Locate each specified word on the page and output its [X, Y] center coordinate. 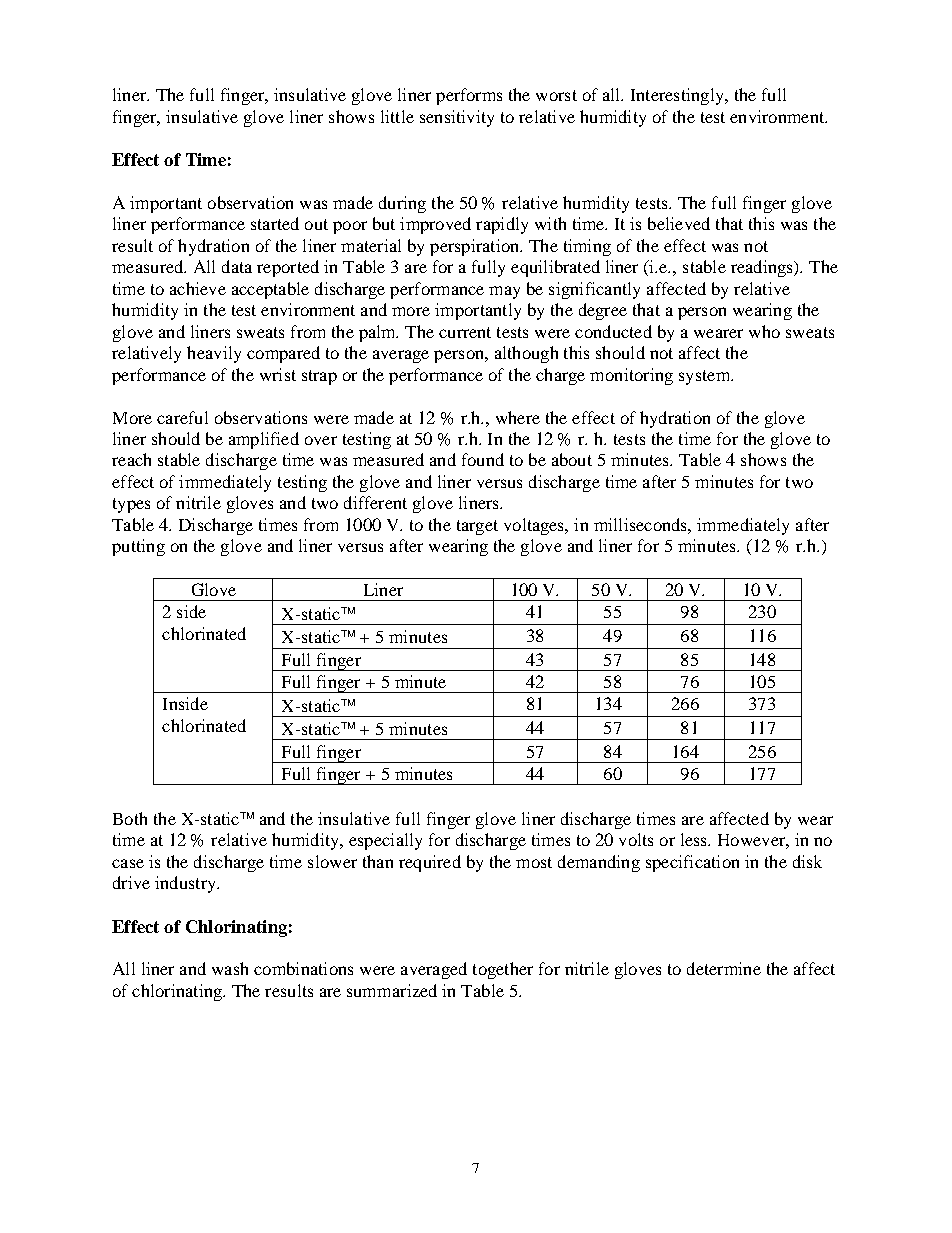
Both [130, 818]
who [764, 331]
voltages [535, 526]
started [275, 223]
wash [230, 968]
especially [385, 841]
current [465, 332]
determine [724, 968]
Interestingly [678, 96]
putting [138, 547]
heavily [214, 354]
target [477, 527]
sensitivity [457, 118]
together [503, 970]
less [695, 839]
